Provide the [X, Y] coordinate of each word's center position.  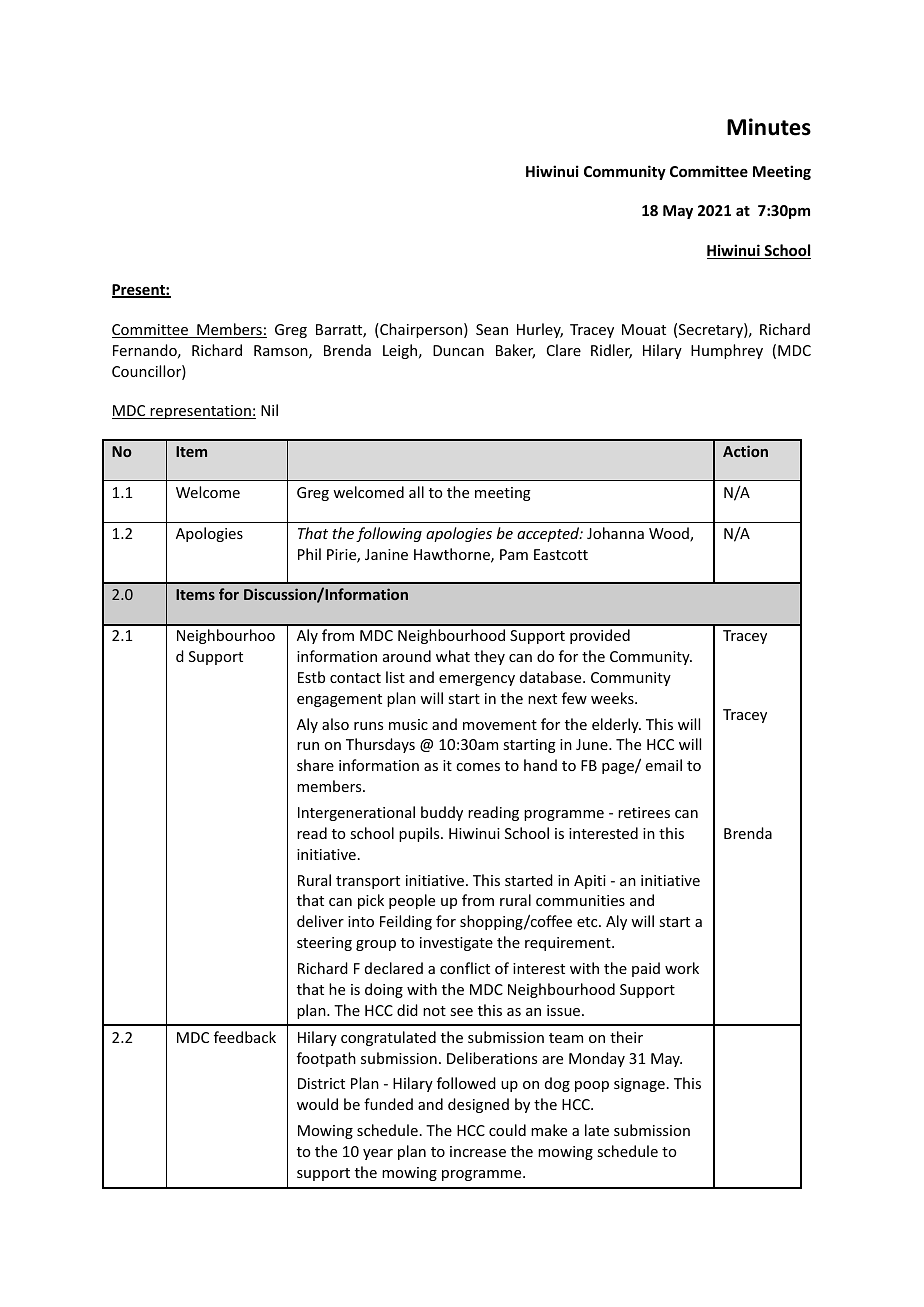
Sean [492, 329]
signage [639, 1085]
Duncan [458, 350]
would [317, 1104]
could [507, 1130]
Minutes [769, 127]
